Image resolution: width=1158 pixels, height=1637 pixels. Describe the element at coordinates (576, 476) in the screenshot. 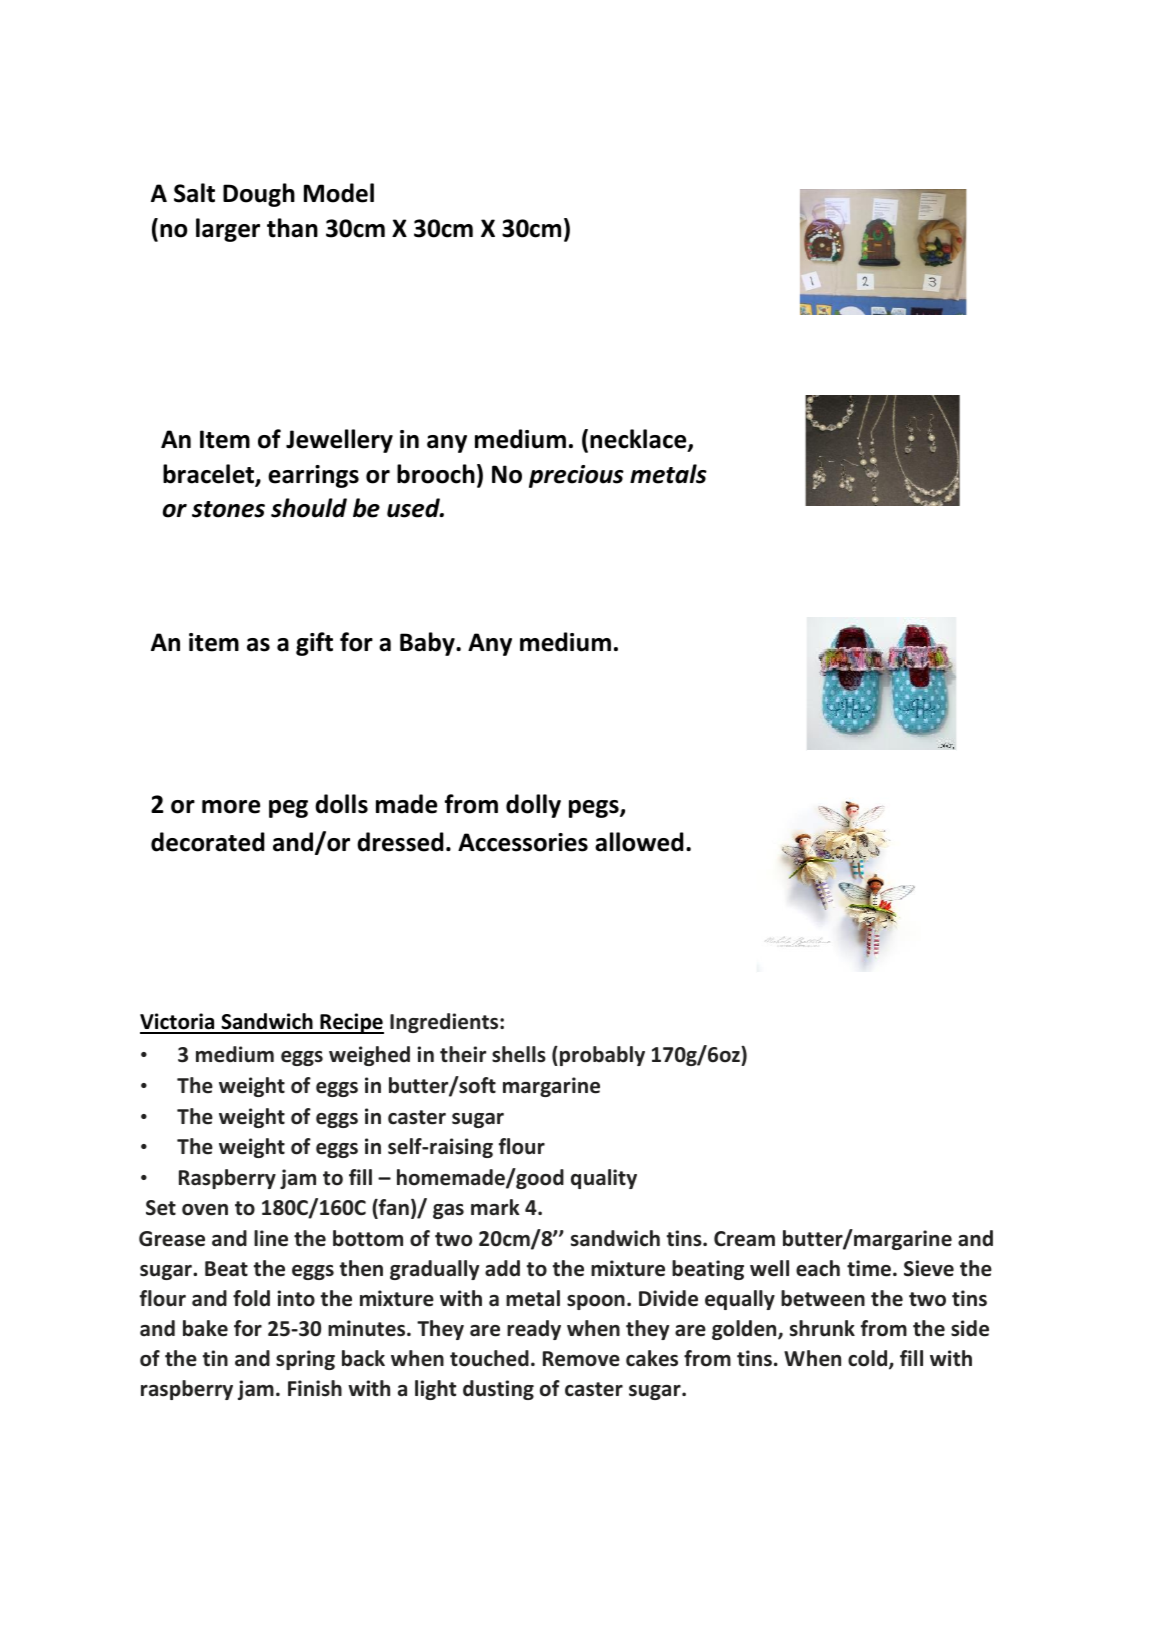

I see `precious` at that location.
